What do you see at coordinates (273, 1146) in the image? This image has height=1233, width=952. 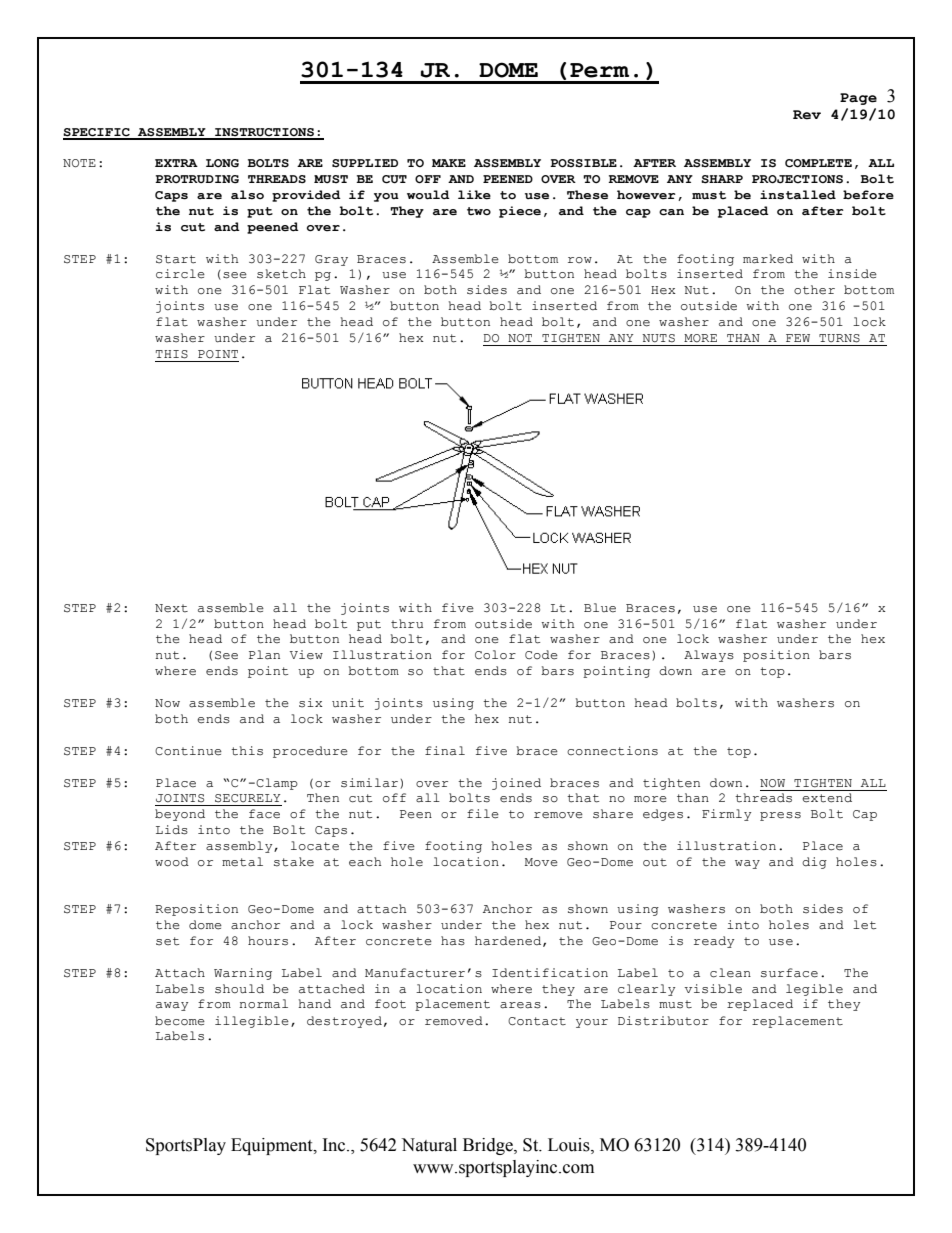 I see `Equipment` at bounding box center [273, 1146].
